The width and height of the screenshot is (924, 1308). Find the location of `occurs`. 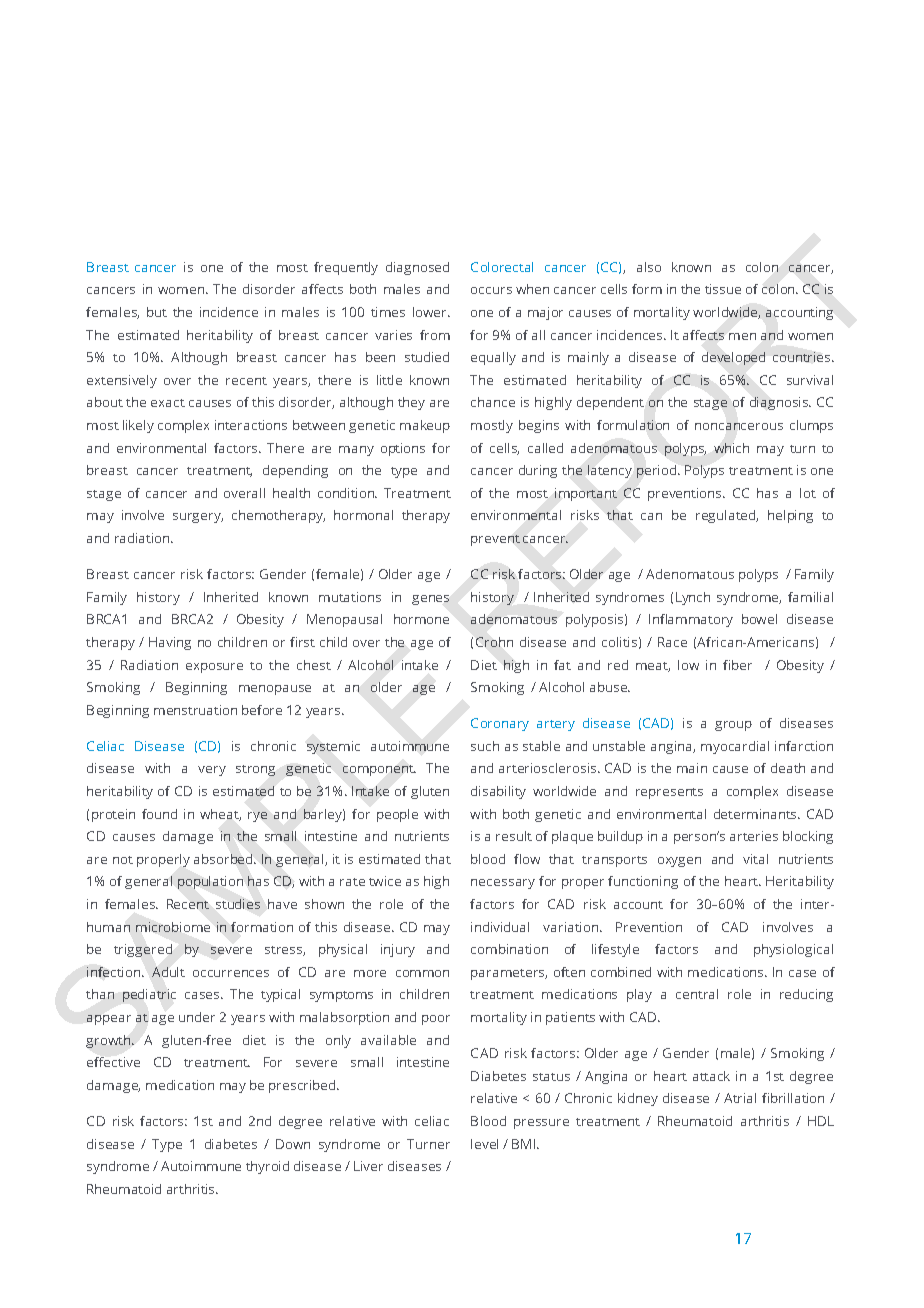

occurs is located at coordinates (491, 290).
